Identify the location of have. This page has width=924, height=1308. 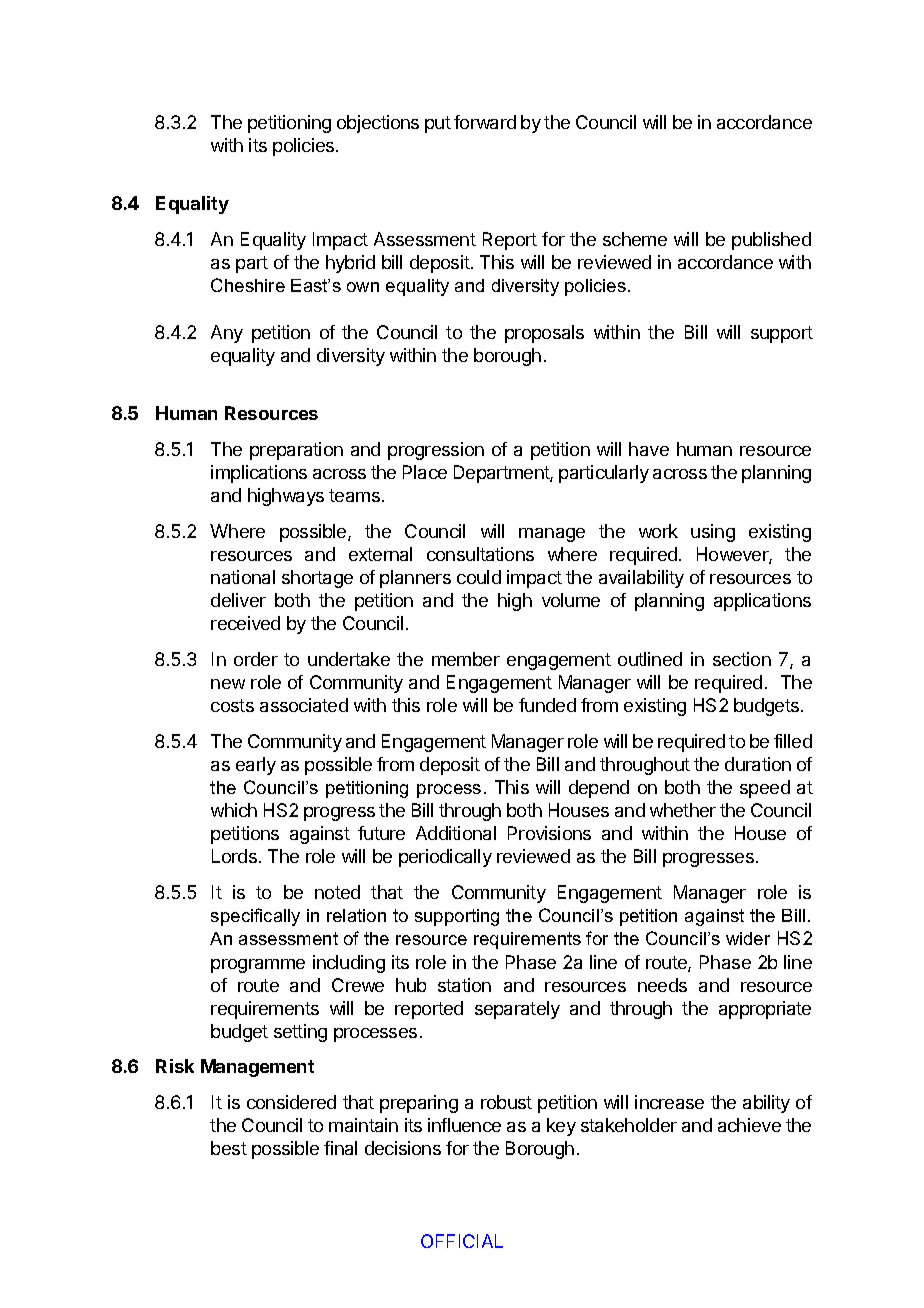
(649, 449).
